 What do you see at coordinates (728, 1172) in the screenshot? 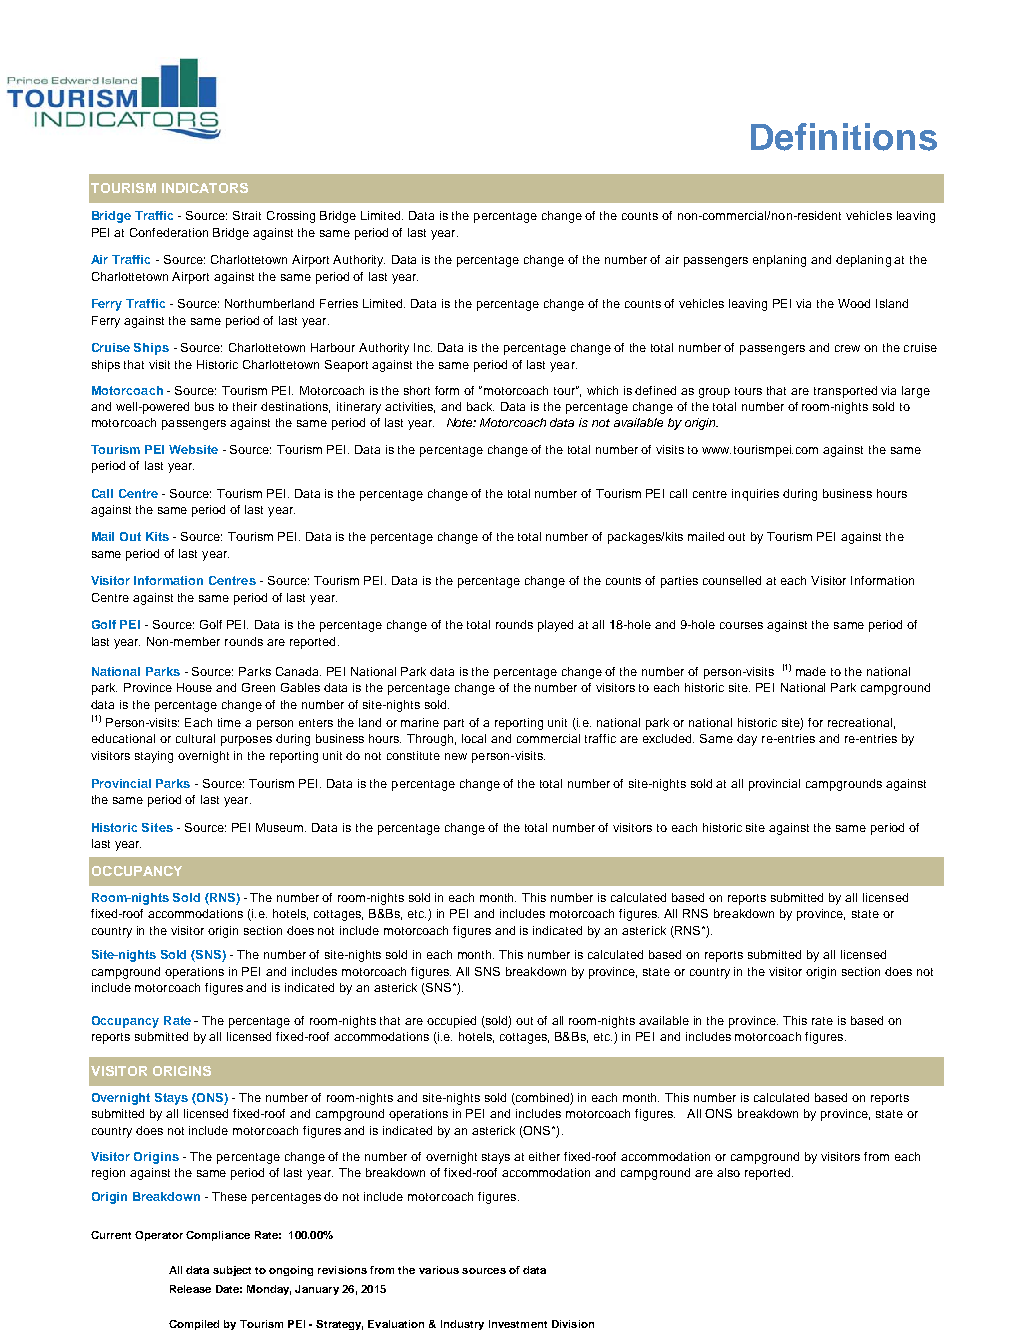
I see `also` at bounding box center [728, 1172].
